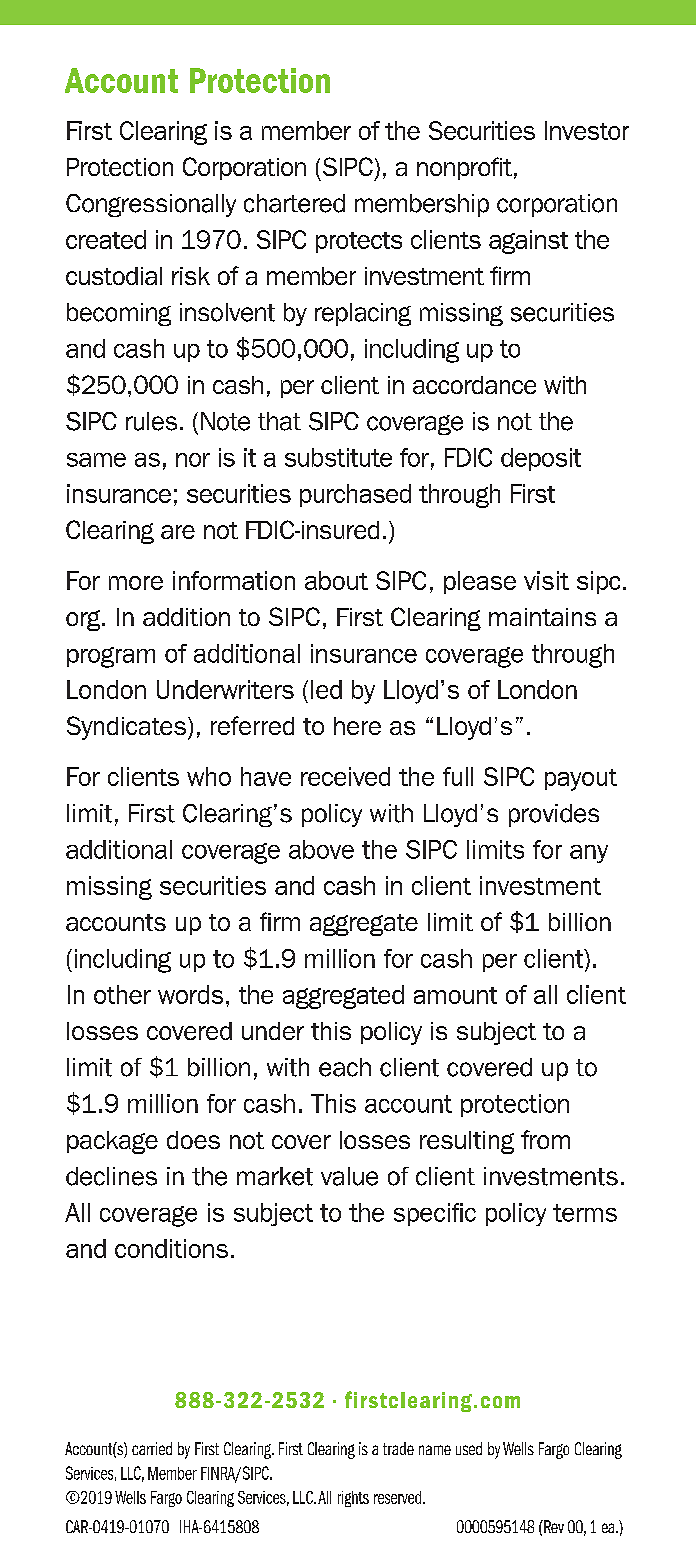 Image resolution: width=696 pixels, height=1568 pixels. What do you see at coordinates (321, 849) in the screenshot?
I see `above` at bounding box center [321, 849].
